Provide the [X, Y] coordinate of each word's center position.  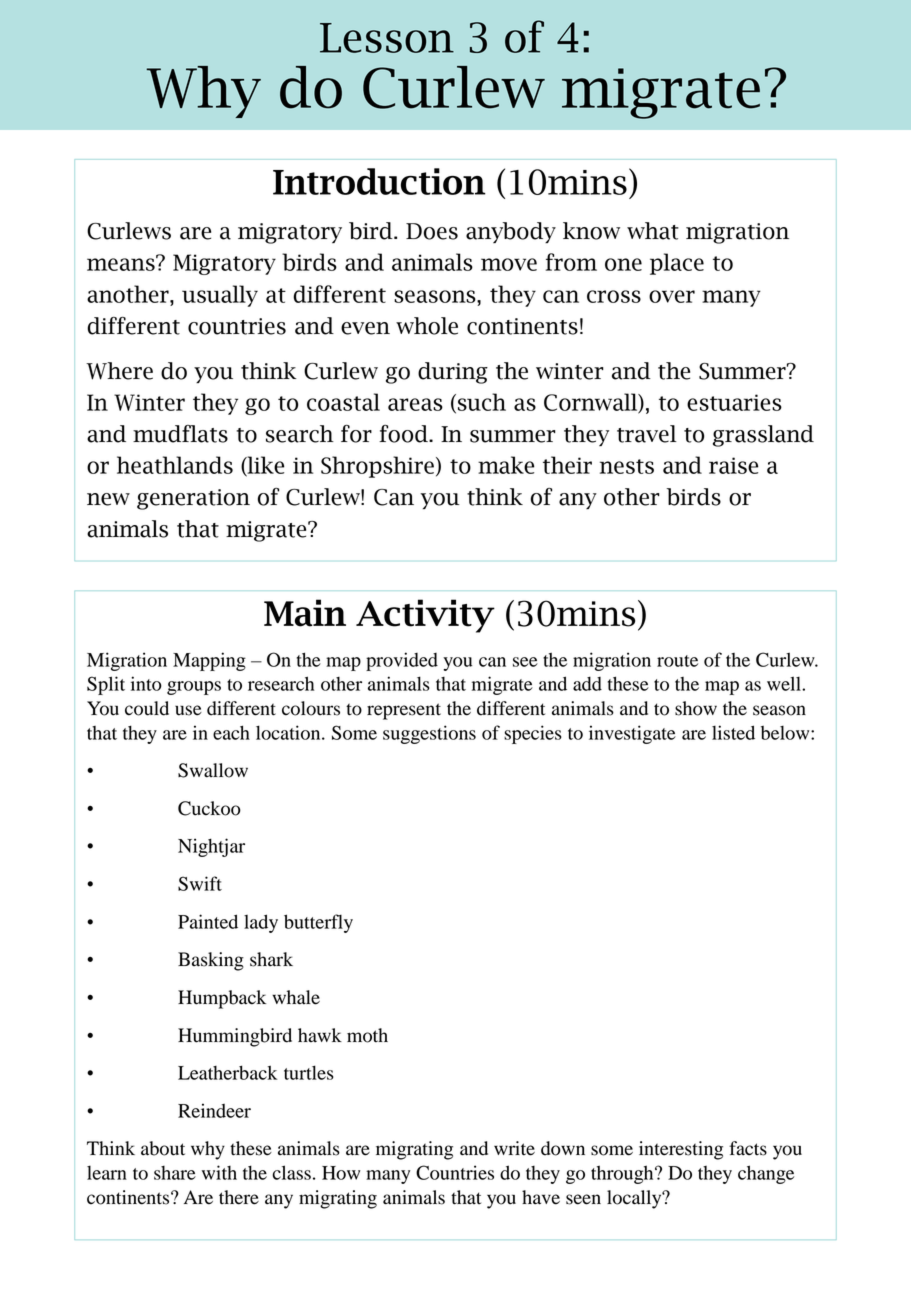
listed [733, 732]
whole [427, 326]
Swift [200, 883]
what [653, 231]
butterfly [318, 923]
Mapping [209, 661]
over [672, 296]
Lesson [387, 38]
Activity [425, 616]
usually [220, 296]
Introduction [379, 181]
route [677, 661]
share [175, 1173]
